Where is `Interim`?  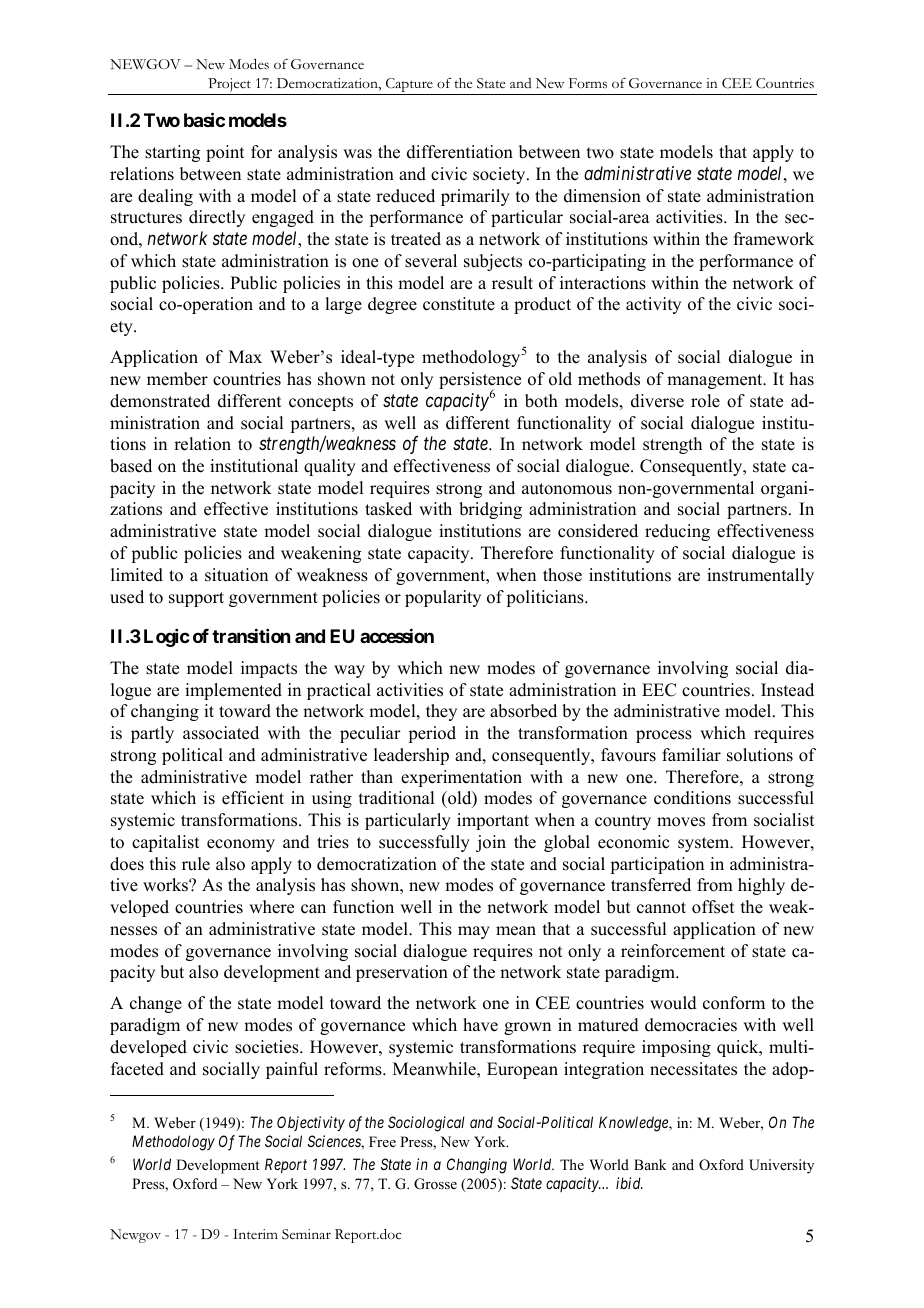
Interim is located at coordinates (255, 1234).
